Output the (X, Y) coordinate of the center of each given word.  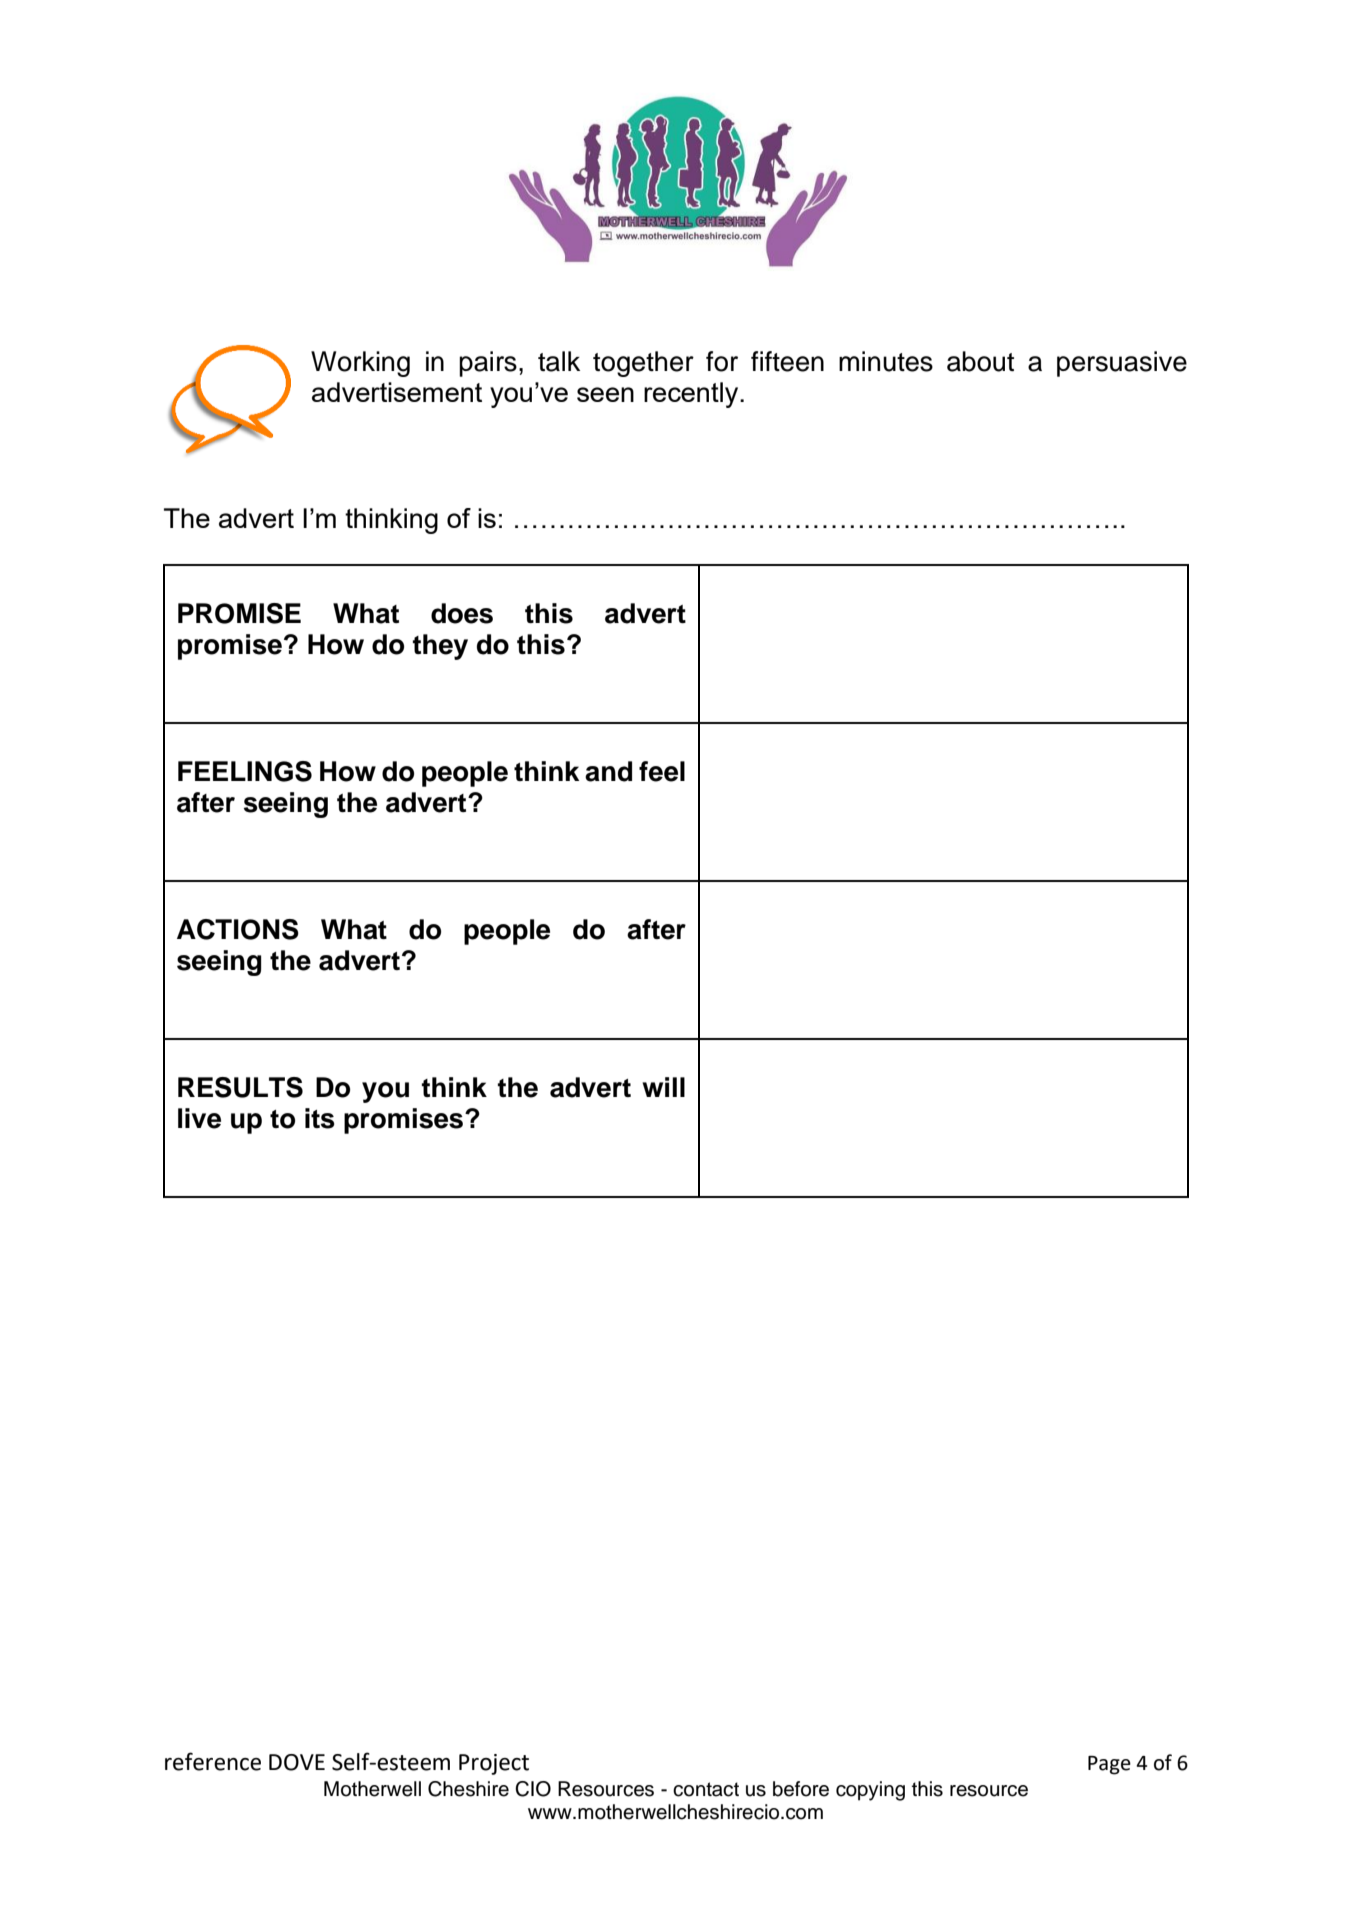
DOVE (297, 1762)
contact (706, 1789)
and (608, 771)
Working (360, 364)
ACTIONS (238, 929)
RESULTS (240, 1087)
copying (870, 1791)
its (320, 1118)
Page (1109, 1765)
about (980, 361)
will (663, 1087)
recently (692, 395)
